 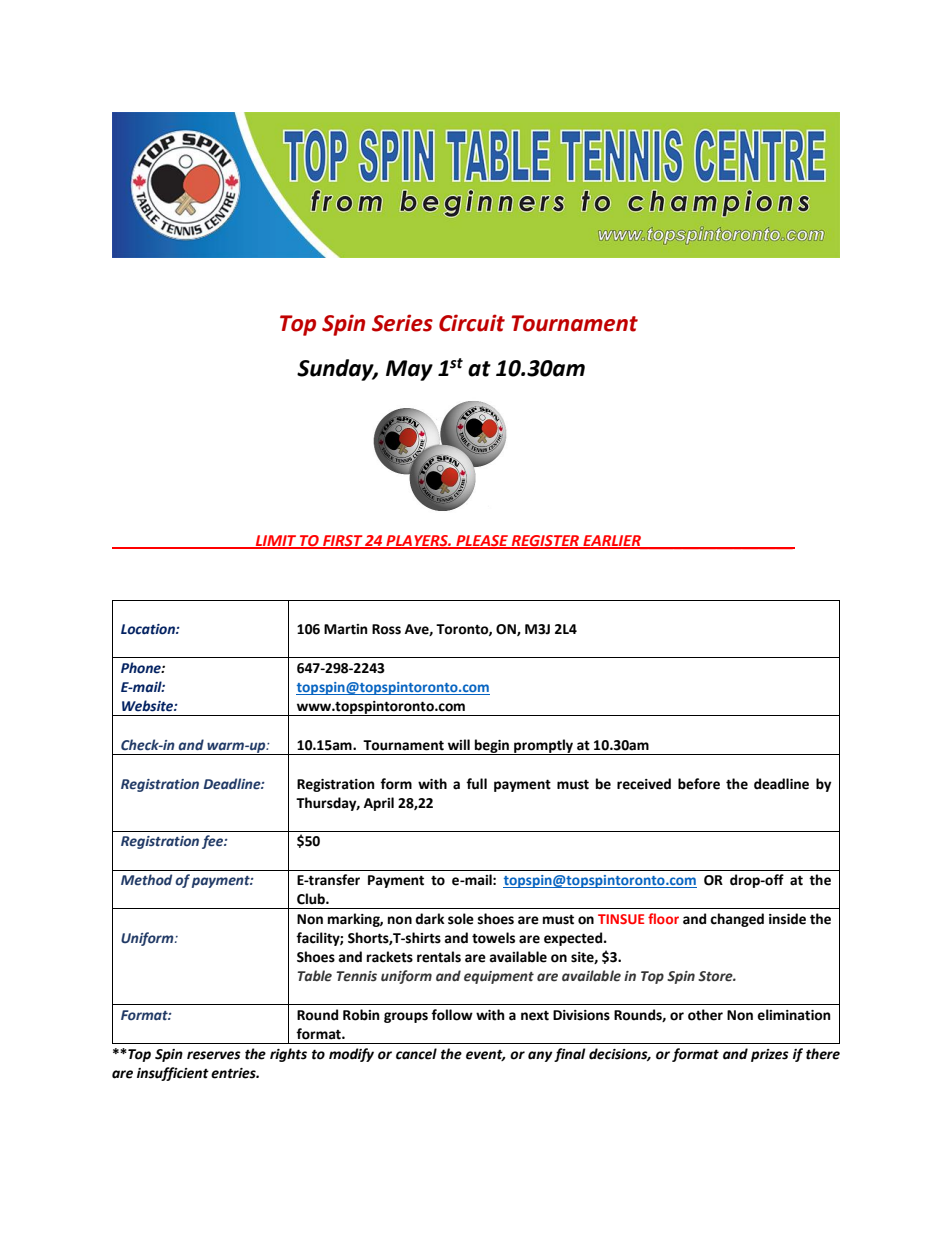 I want to click on Series, so click(x=402, y=323).
